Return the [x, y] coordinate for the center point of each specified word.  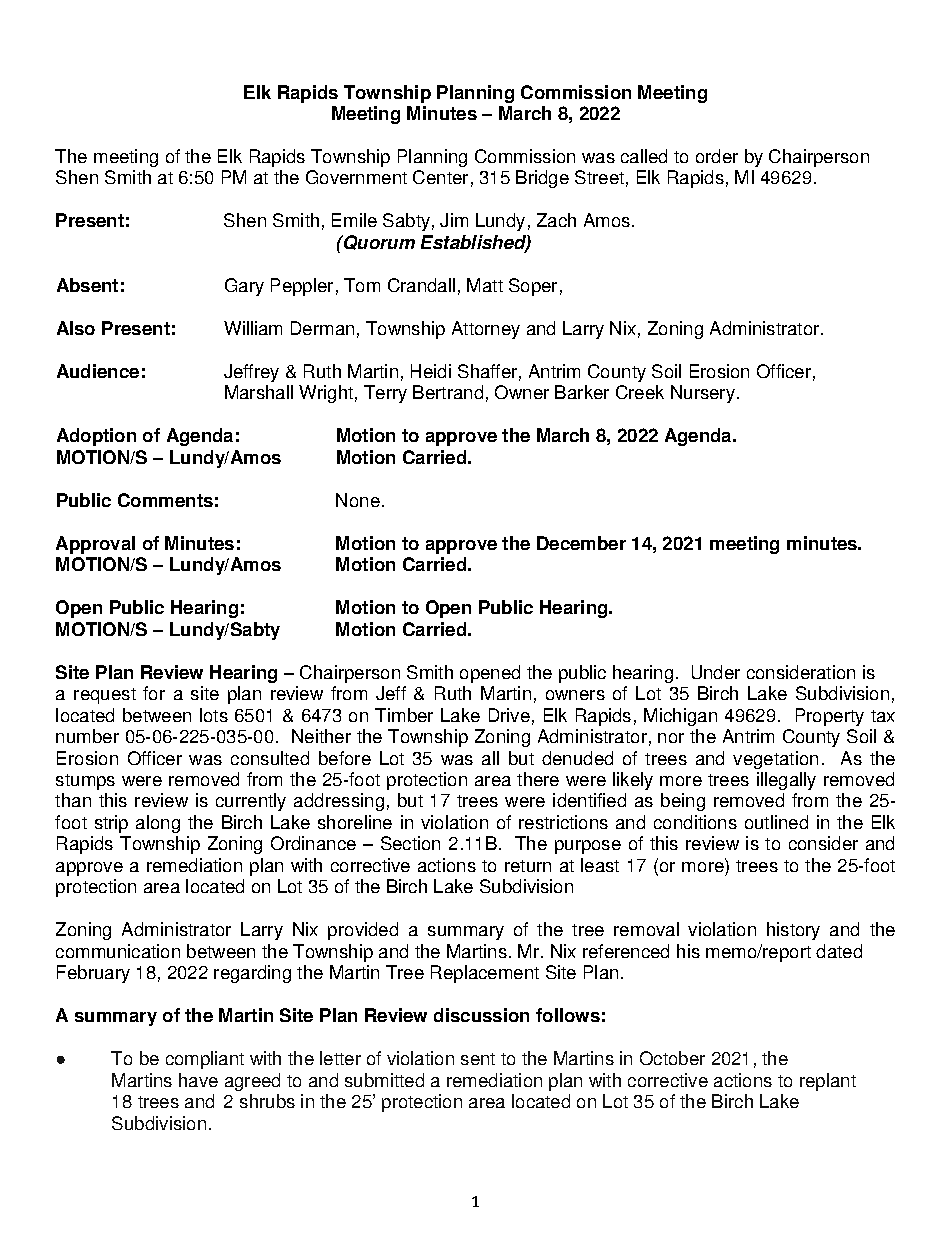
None [358, 500]
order [717, 156]
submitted [384, 1080]
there [538, 779]
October [672, 1058]
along [158, 824]
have [198, 1080]
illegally [786, 781]
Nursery [704, 394]
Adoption [96, 437]
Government [356, 177]
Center [440, 177]
